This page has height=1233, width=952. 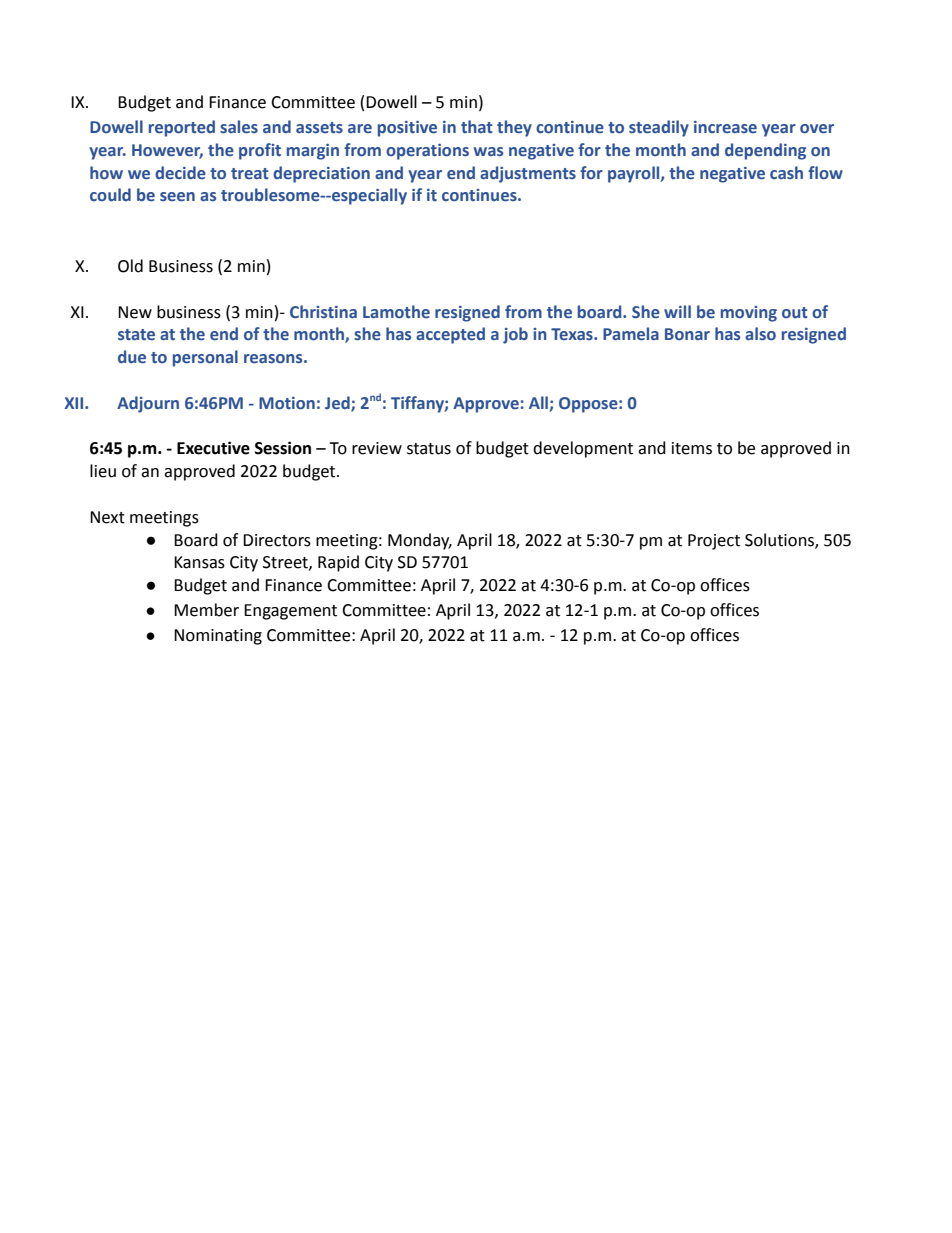 I want to click on Member, so click(x=206, y=610).
